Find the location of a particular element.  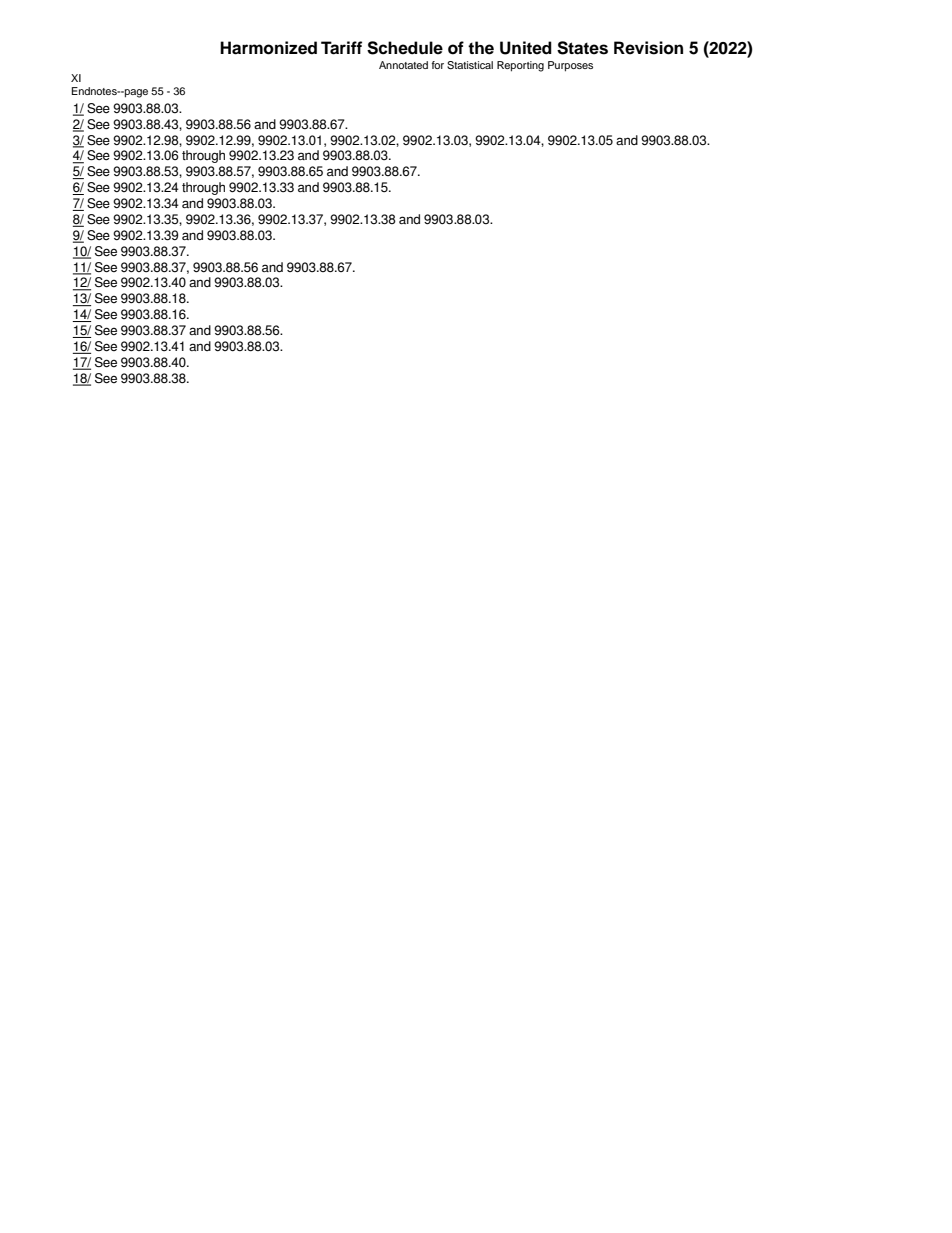

States is located at coordinates (582, 48).
